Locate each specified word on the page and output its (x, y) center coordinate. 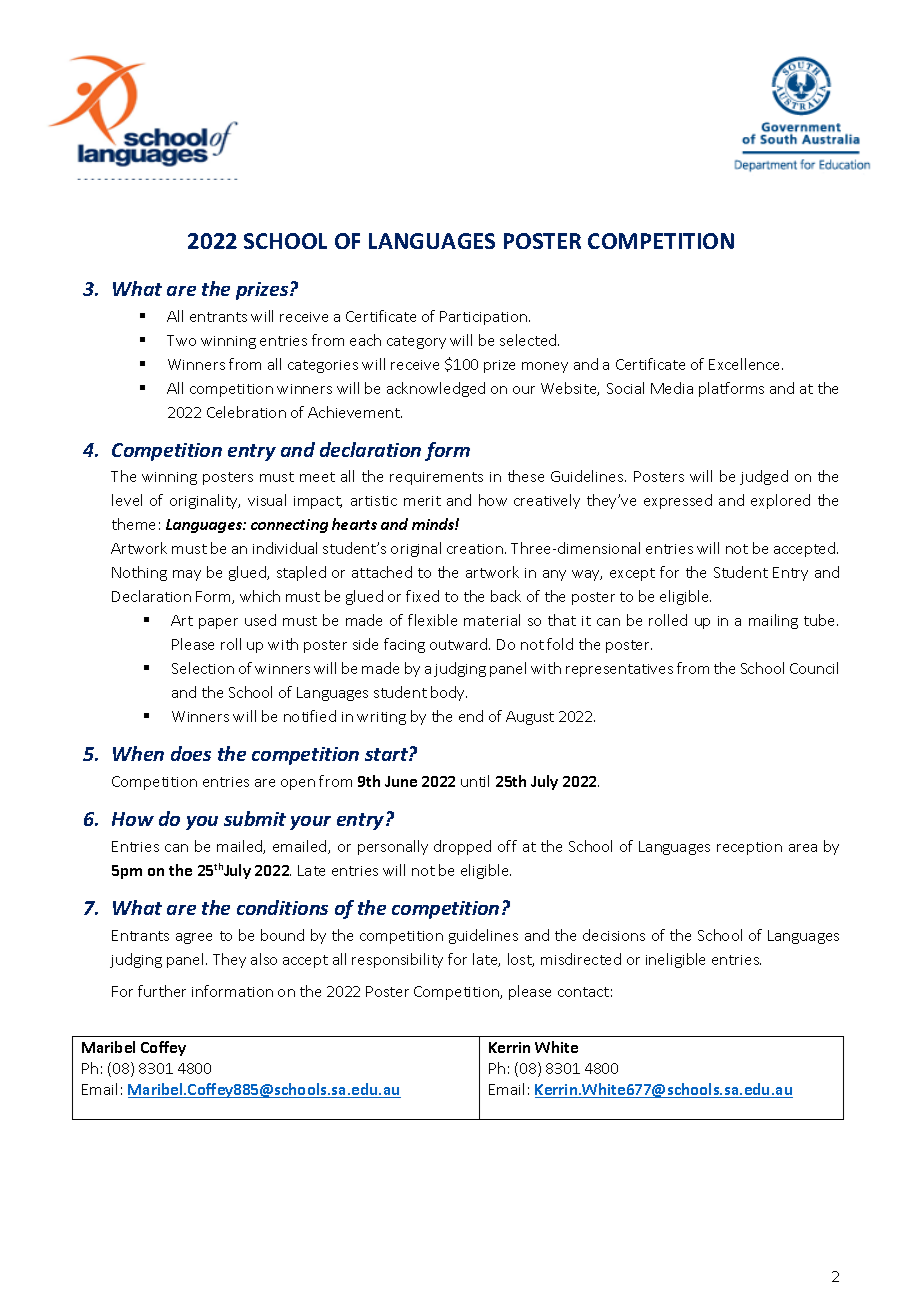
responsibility (397, 960)
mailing (773, 621)
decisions (614, 935)
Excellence (746, 364)
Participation (483, 318)
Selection (203, 668)
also (264, 959)
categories (323, 366)
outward (460, 644)
